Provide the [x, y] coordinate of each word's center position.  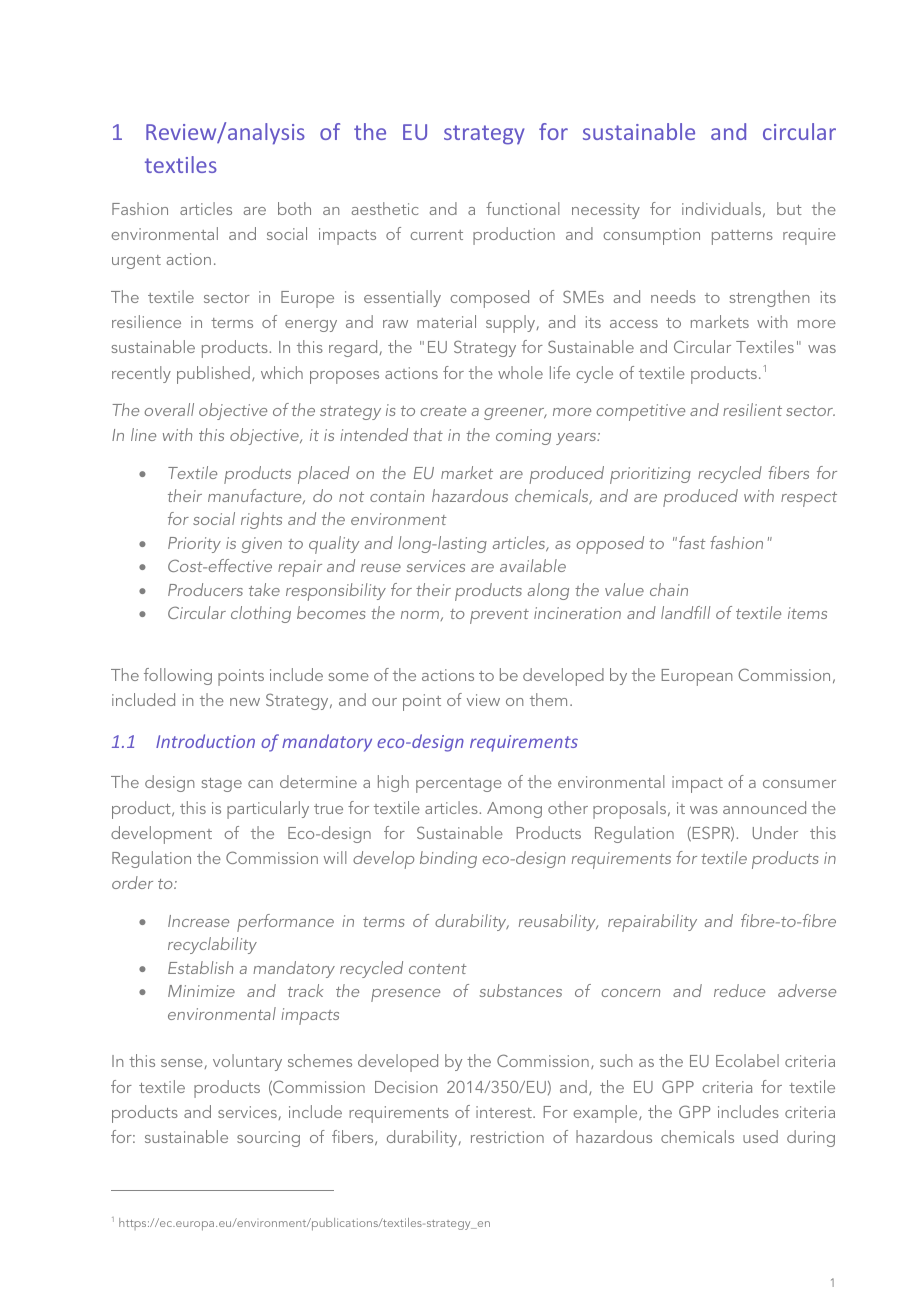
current [436, 235]
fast [692, 542]
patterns [742, 237]
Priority [194, 545]
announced [764, 807]
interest [505, 1112]
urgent [136, 262]
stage [222, 785]
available [533, 565]
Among [514, 810]
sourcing [268, 1139]
